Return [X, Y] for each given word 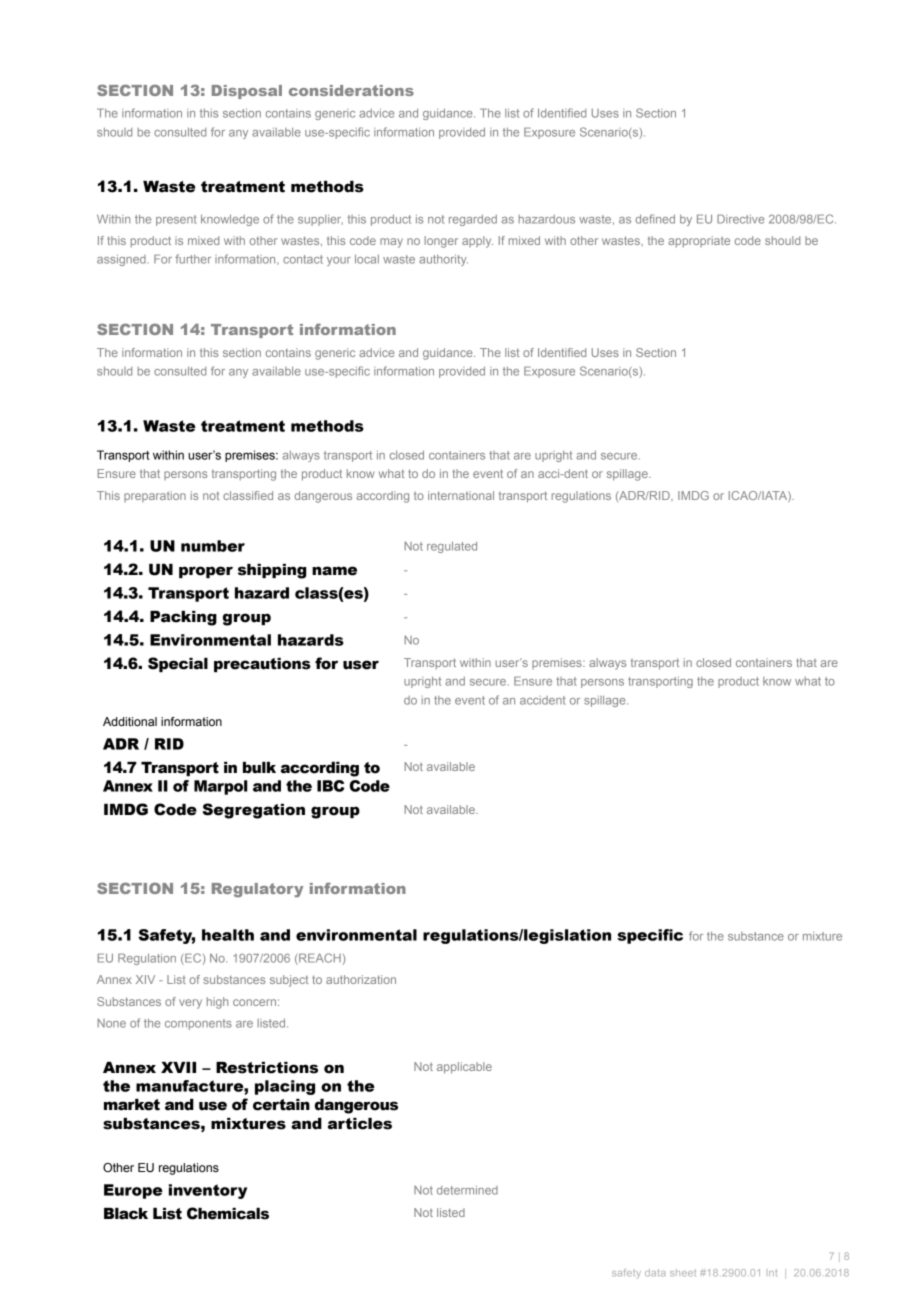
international [461, 495]
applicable [464, 1068]
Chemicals [228, 1213]
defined [655, 219]
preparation [155, 496]
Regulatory [257, 890]
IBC [331, 786]
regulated [452, 547]
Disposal [247, 92]
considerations [351, 90]
